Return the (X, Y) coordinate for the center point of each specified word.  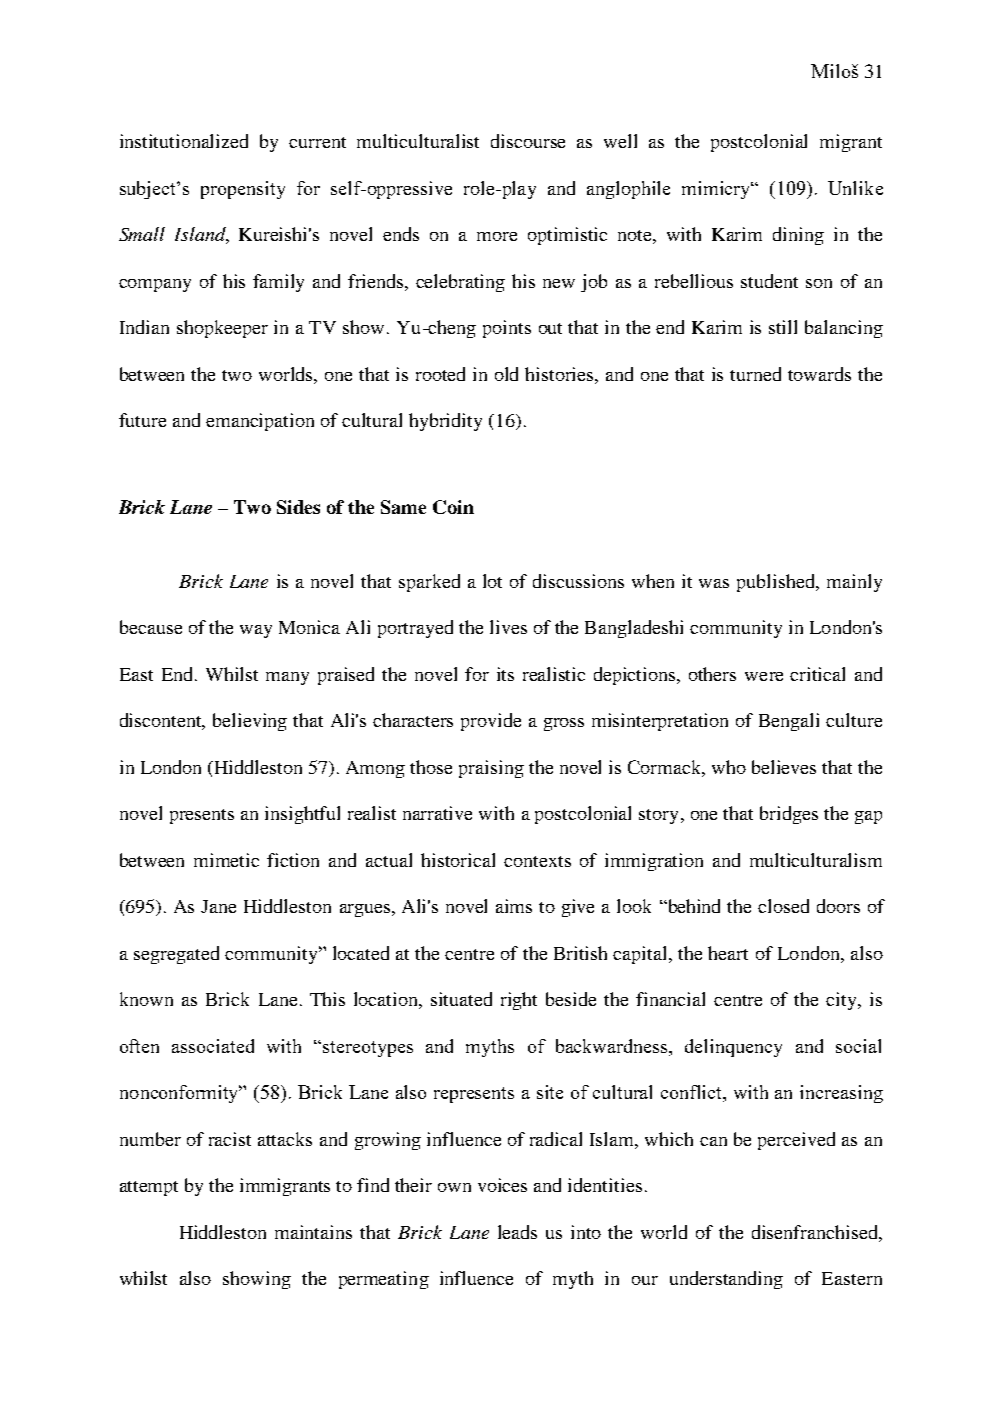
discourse (528, 141)
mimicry (717, 190)
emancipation (260, 422)
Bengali (789, 722)
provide (491, 722)
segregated (176, 955)
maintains (313, 1232)
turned (755, 374)
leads (517, 1232)
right (519, 1001)
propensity (243, 190)
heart (728, 953)
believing (250, 722)
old (506, 374)
